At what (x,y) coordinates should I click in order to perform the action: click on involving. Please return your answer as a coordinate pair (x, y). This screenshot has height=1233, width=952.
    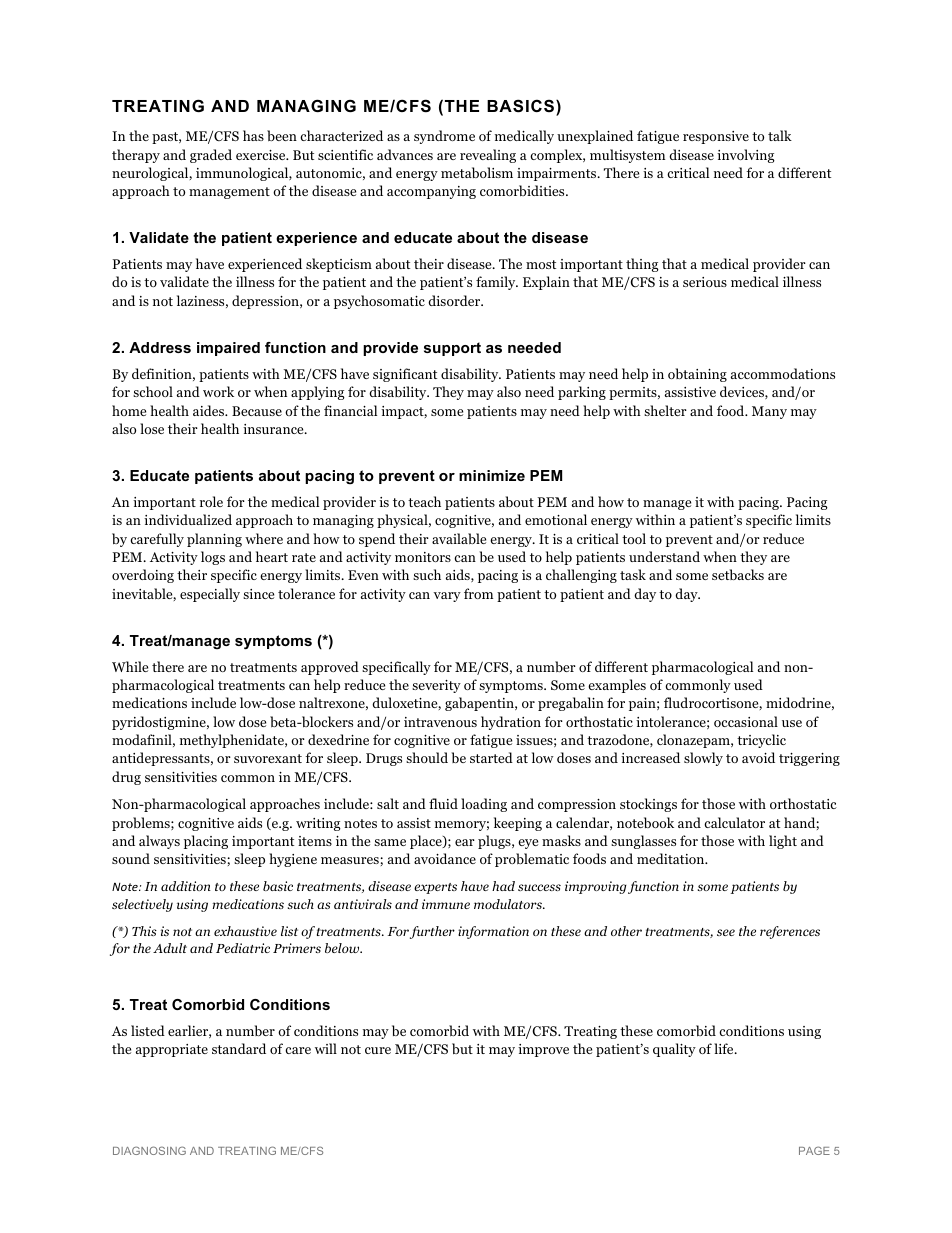
    Looking at the image, I should click on (746, 156).
